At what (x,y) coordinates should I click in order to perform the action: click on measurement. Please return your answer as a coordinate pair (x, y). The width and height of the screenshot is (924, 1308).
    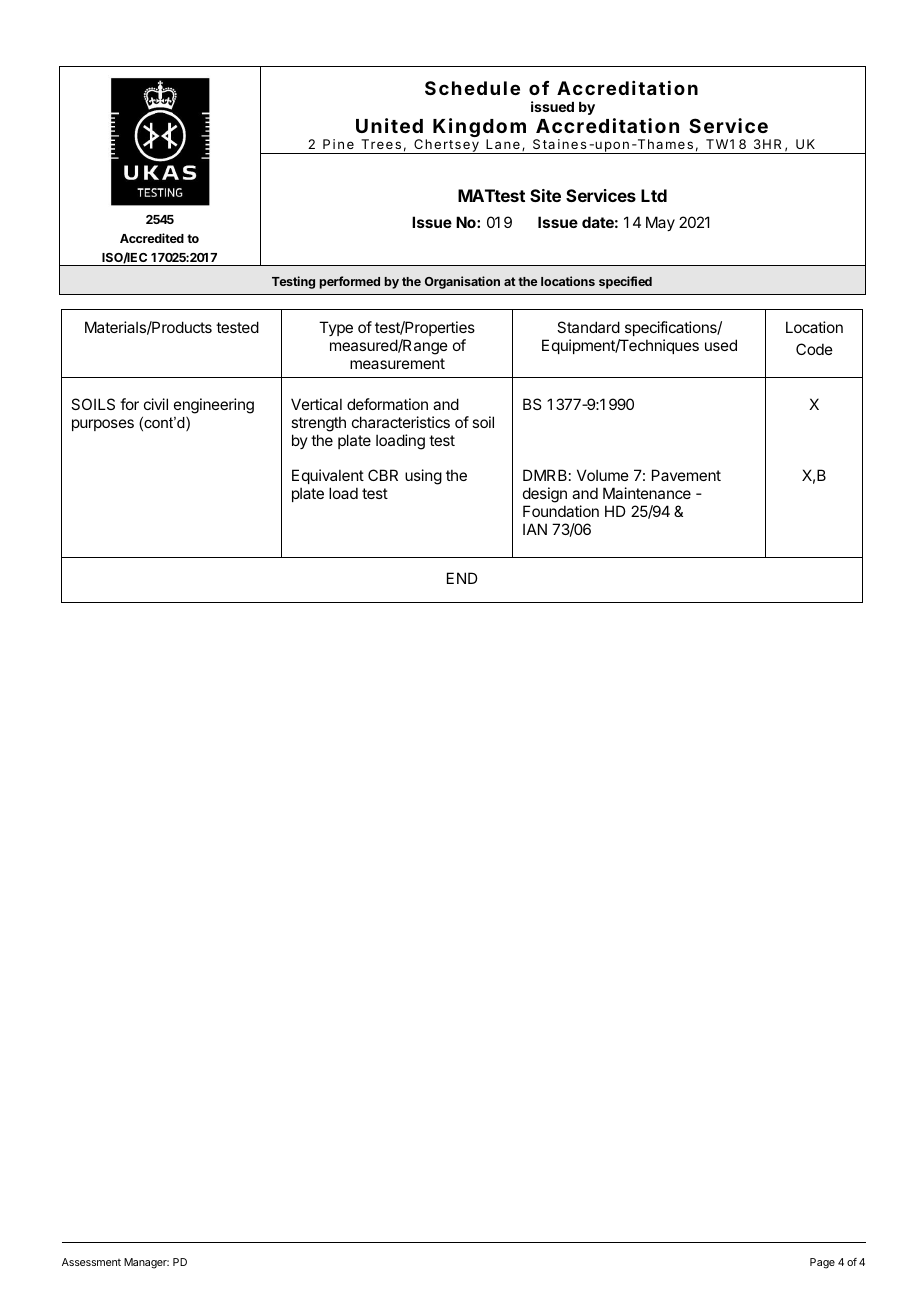
    Looking at the image, I should click on (397, 363).
